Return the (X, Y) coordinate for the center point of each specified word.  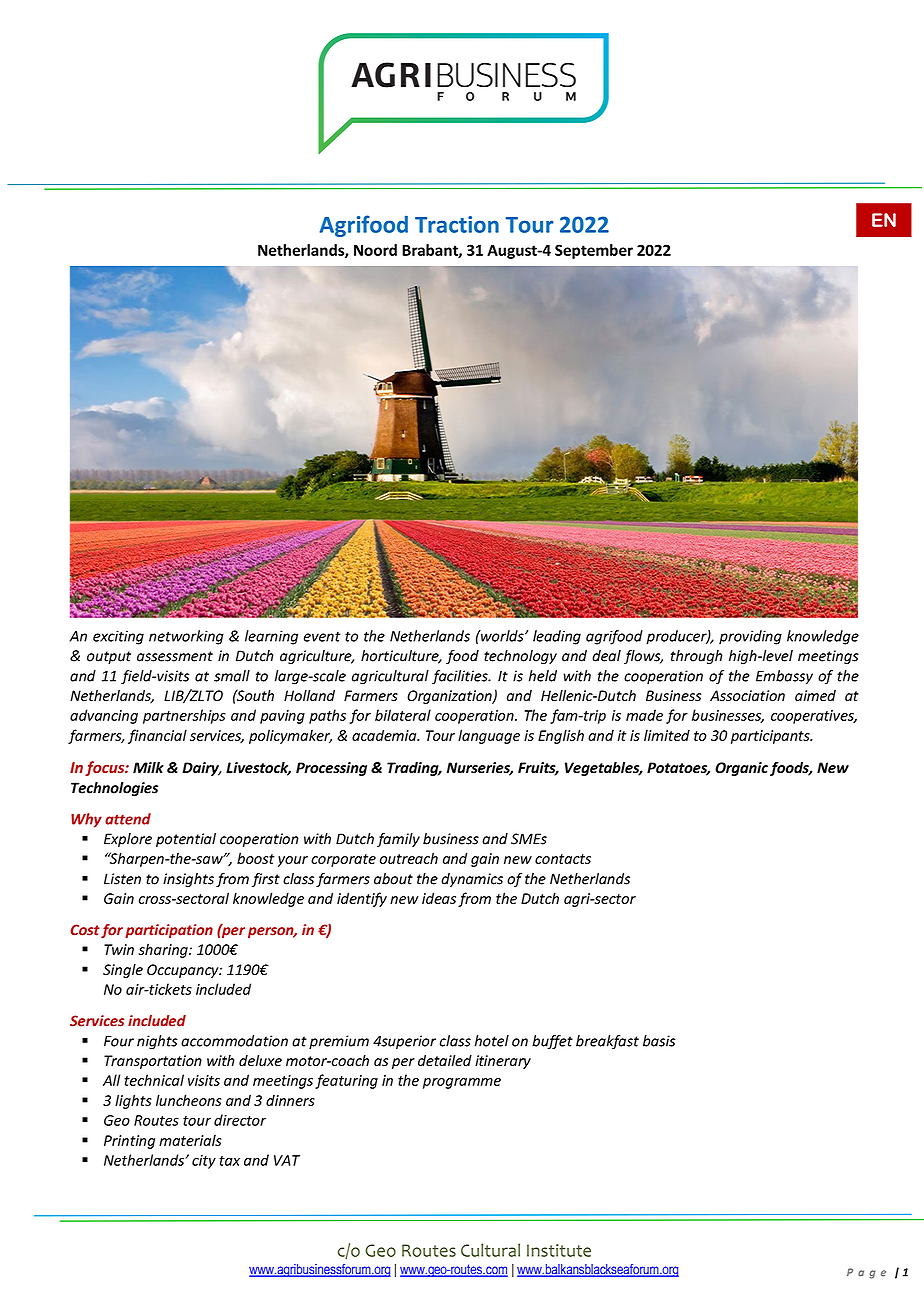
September (594, 251)
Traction (457, 224)
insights (188, 880)
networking (186, 637)
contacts (563, 859)
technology (520, 657)
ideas (439, 898)
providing (750, 637)
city (204, 1162)
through (697, 657)
